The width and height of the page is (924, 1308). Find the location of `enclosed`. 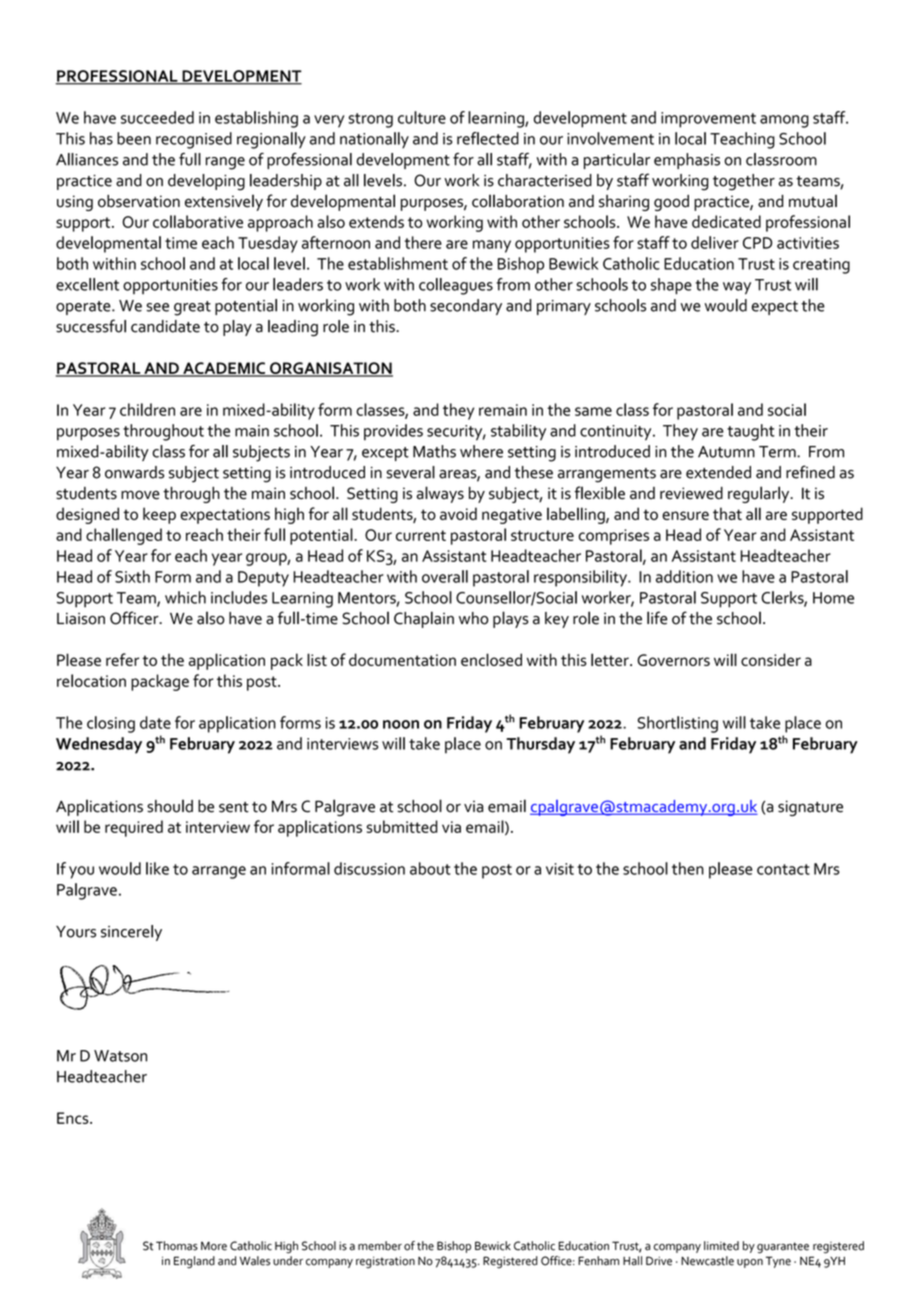

enclosed is located at coordinates (491, 659).
